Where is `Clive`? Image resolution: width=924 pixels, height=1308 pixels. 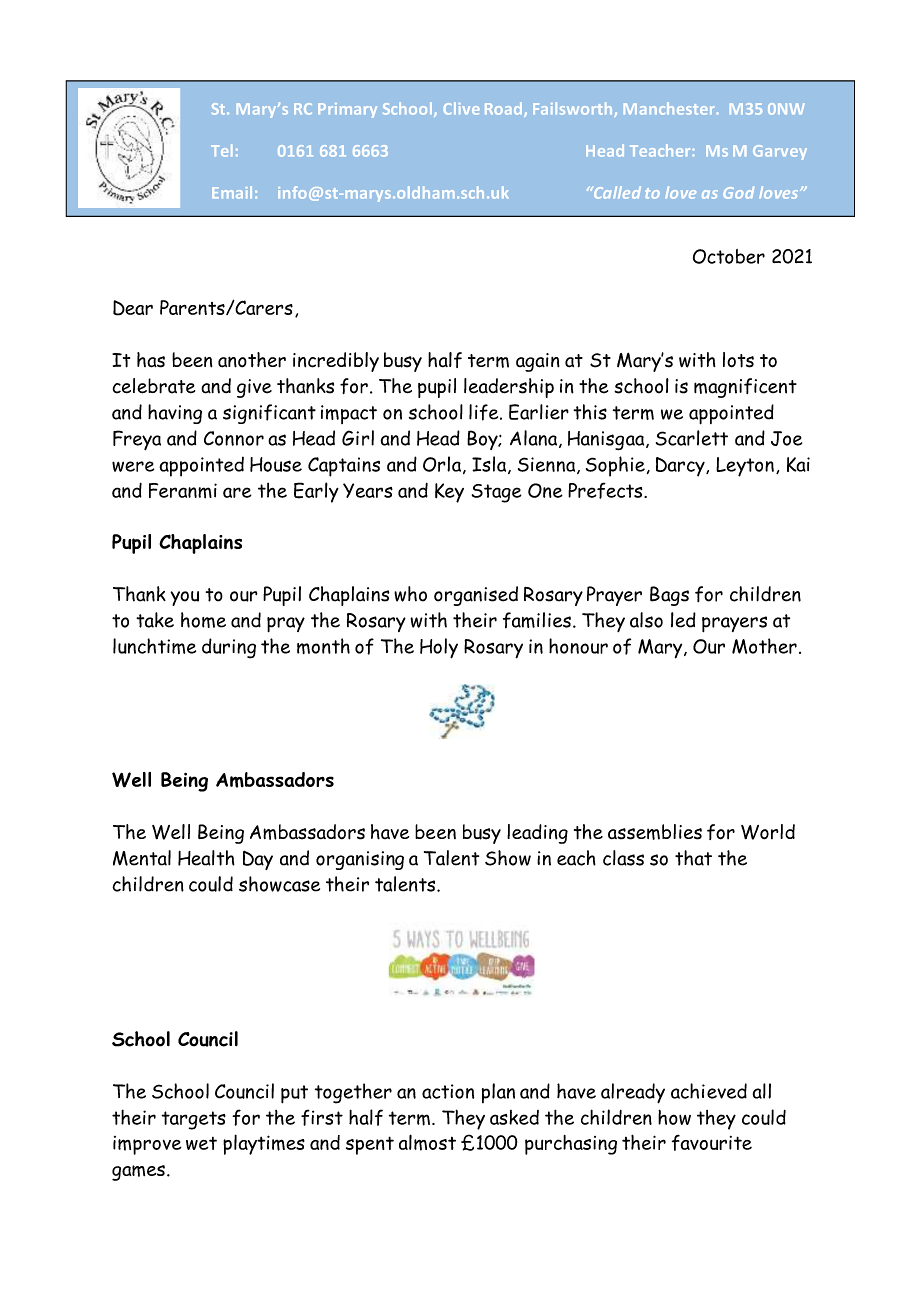
Clive is located at coordinates (461, 108).
